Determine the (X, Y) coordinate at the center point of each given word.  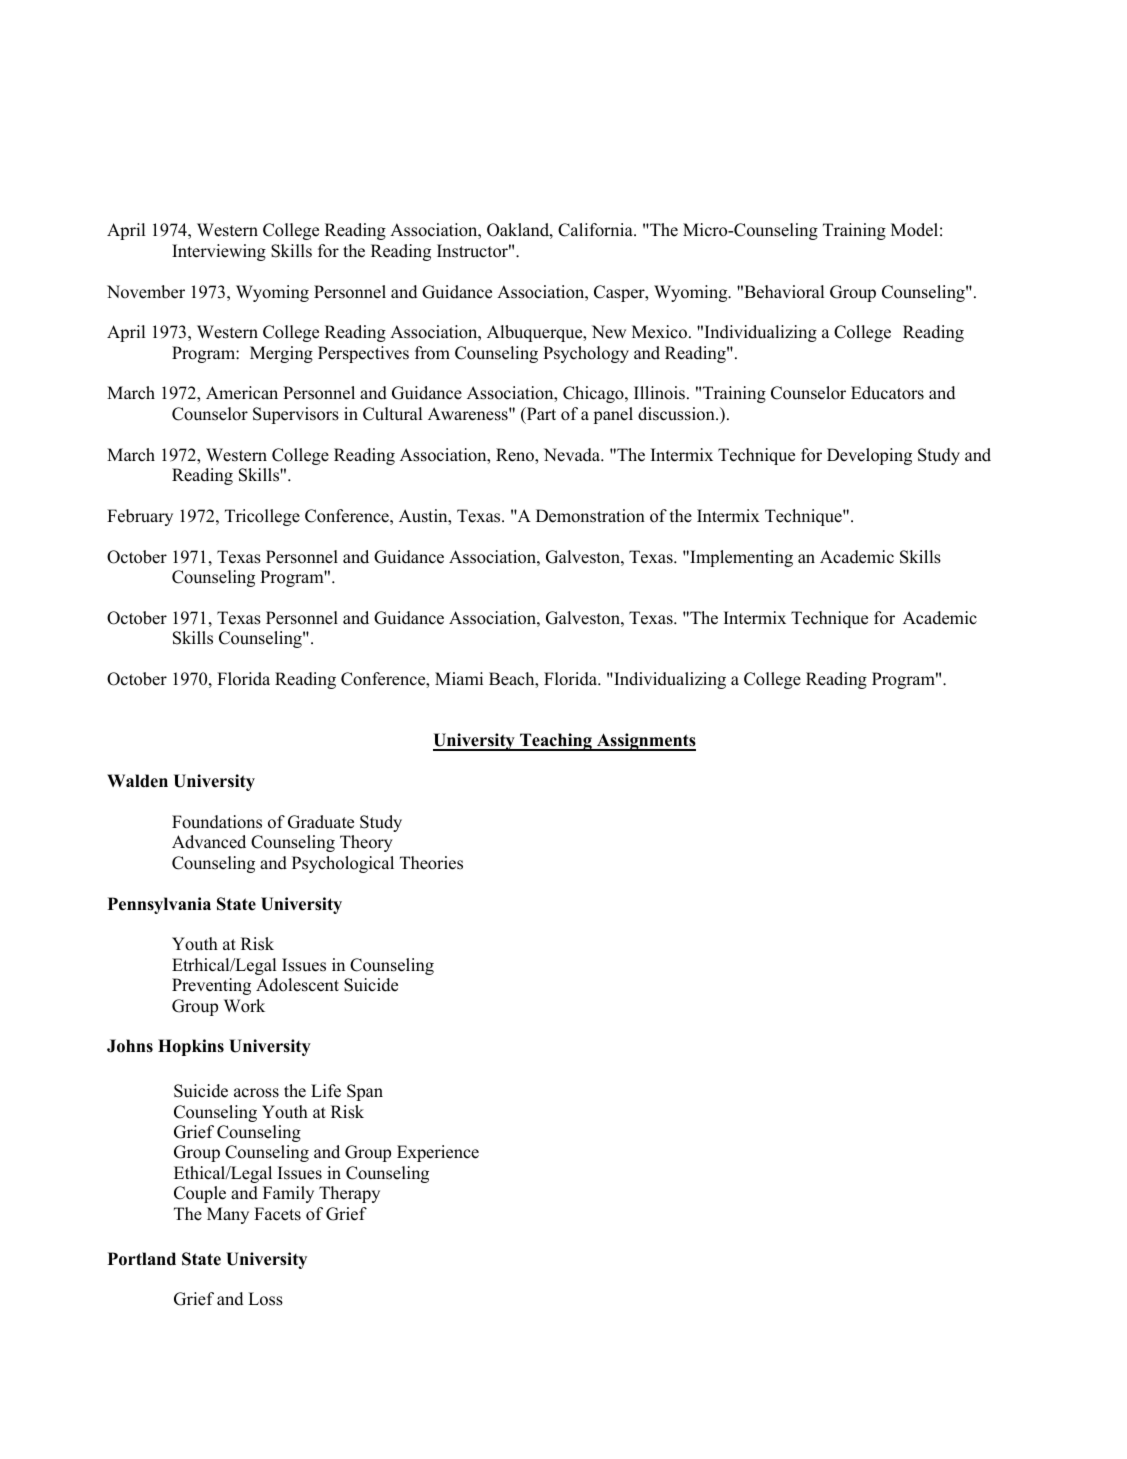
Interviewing (219, 252)
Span (365, 1092)
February (140, 517)
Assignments (645, 742)
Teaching (556, 742)
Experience (438, 1153)
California (596, 230)
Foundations (217, 822)
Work (244, 1006)
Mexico (659, 332)
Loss (265, 1299)
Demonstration (590, 516)
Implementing (740, 558)
